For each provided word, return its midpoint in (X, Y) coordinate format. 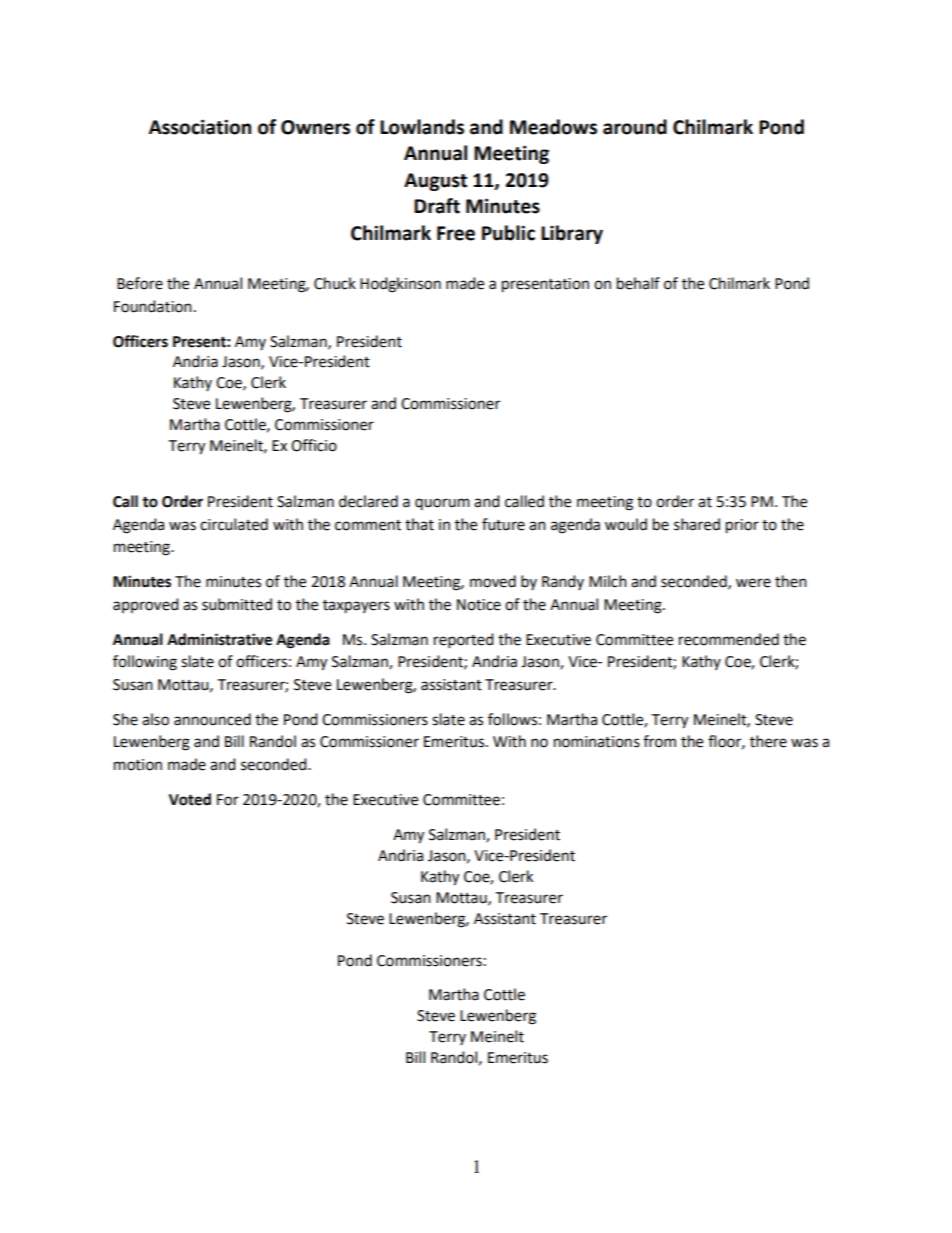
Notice (479, 605)
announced (212, 719)
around (635, 127)
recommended (729, 639)
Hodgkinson (400, 285)
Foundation (153, 306)
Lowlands (422, 127)
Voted (190, 799)
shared (697, 524)
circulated (234, 524)
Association (200, 127)
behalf (638, 283)
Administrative (219, 639)
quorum (442, 504)
